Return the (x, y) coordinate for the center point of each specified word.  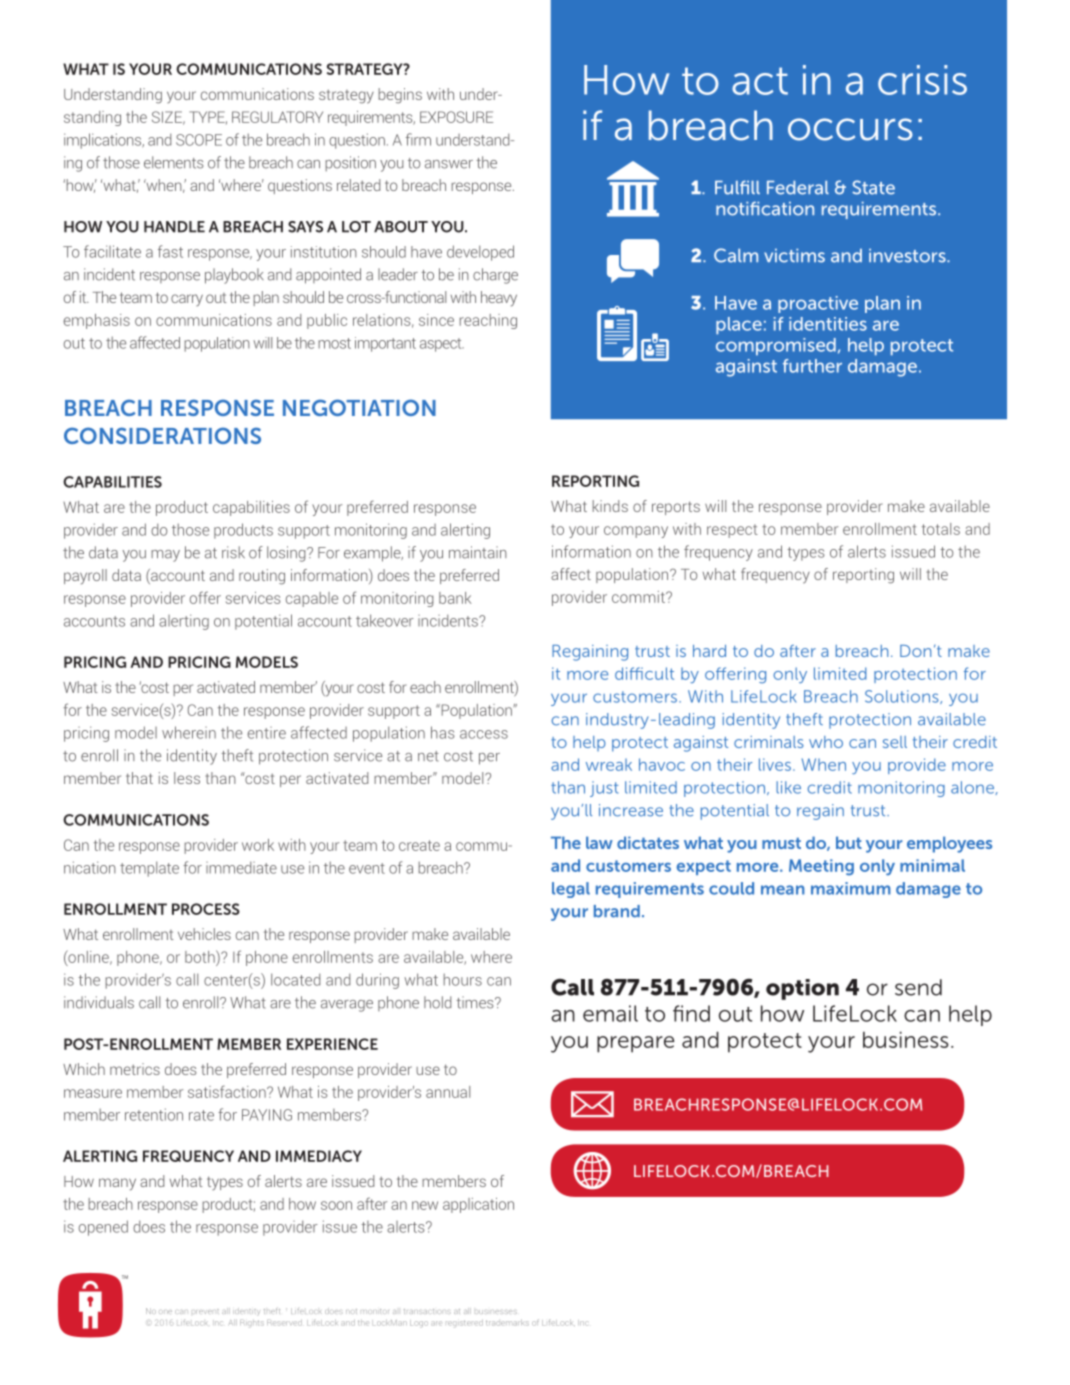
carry (187, 300)
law (599, 842)
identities (828, 324)
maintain (478, 552)
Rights (252, 1323)
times (476, 1002)
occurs (850, 129)
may (165, 556)
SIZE (168, 118)
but (849, 842)
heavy (499, 299)
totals (941, 529)
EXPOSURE (456, 117)
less (187, 778)
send (918, 987)
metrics (135, 1069)
